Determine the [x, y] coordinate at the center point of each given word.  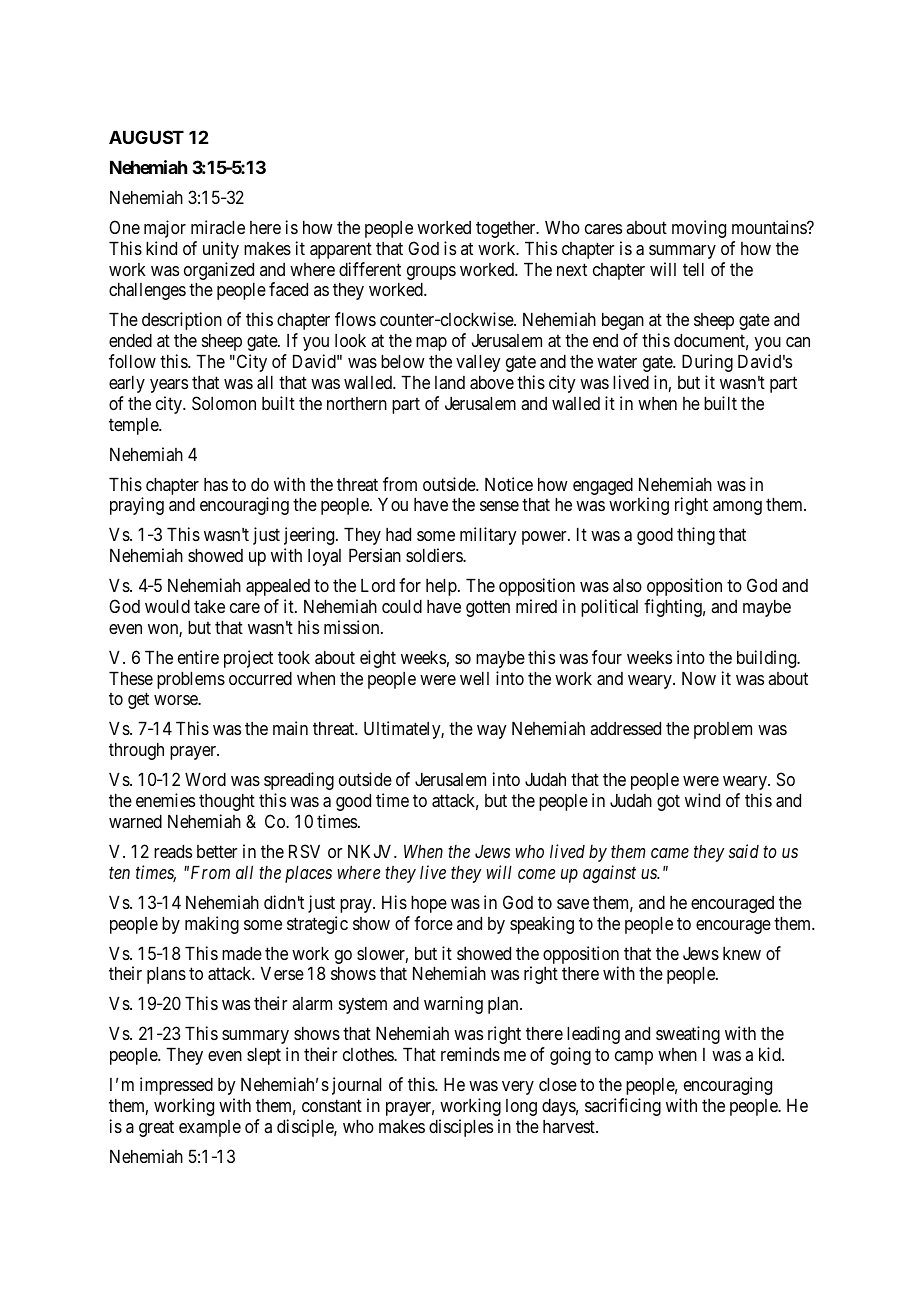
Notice [509, 484]
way [492, 732]
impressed [176, 1086]
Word [205, 779]
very [518, 1088]
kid [771, 1054]
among [737, 508]
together [507, 229]
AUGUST [146, 137]
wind [702, 800]
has [216, 484]
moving [699, 229]
